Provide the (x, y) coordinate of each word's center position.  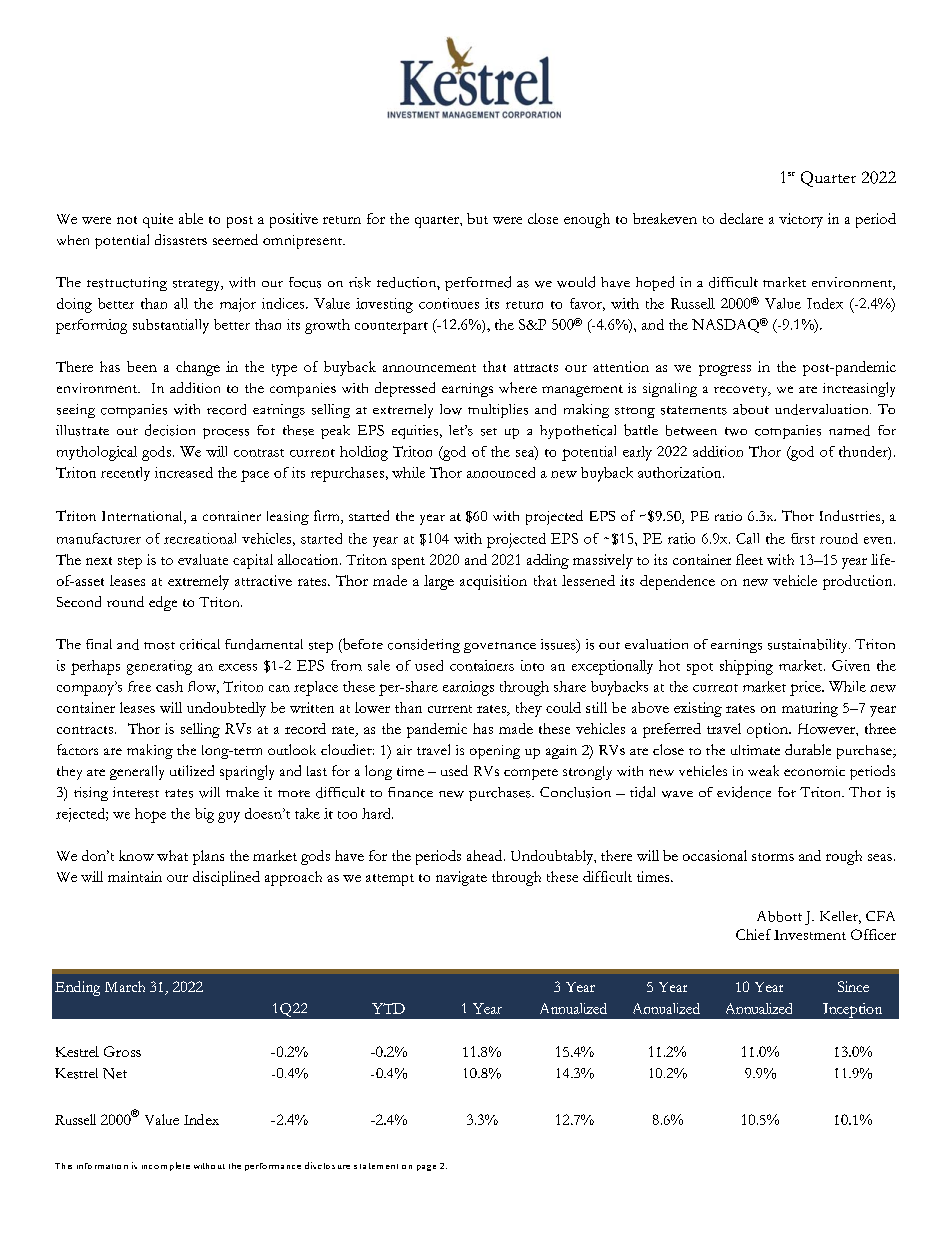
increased (184, 472)
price (806, 688)
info (84, 1166)
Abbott (779, 916)
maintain (135, 876)
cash (169, 686)
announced (501, 472)
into (532, 665)
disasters (181, 239)
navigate (461, 878)
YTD (388, 1008)
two (736, 431)
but (477, 218)
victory (801, 220)
